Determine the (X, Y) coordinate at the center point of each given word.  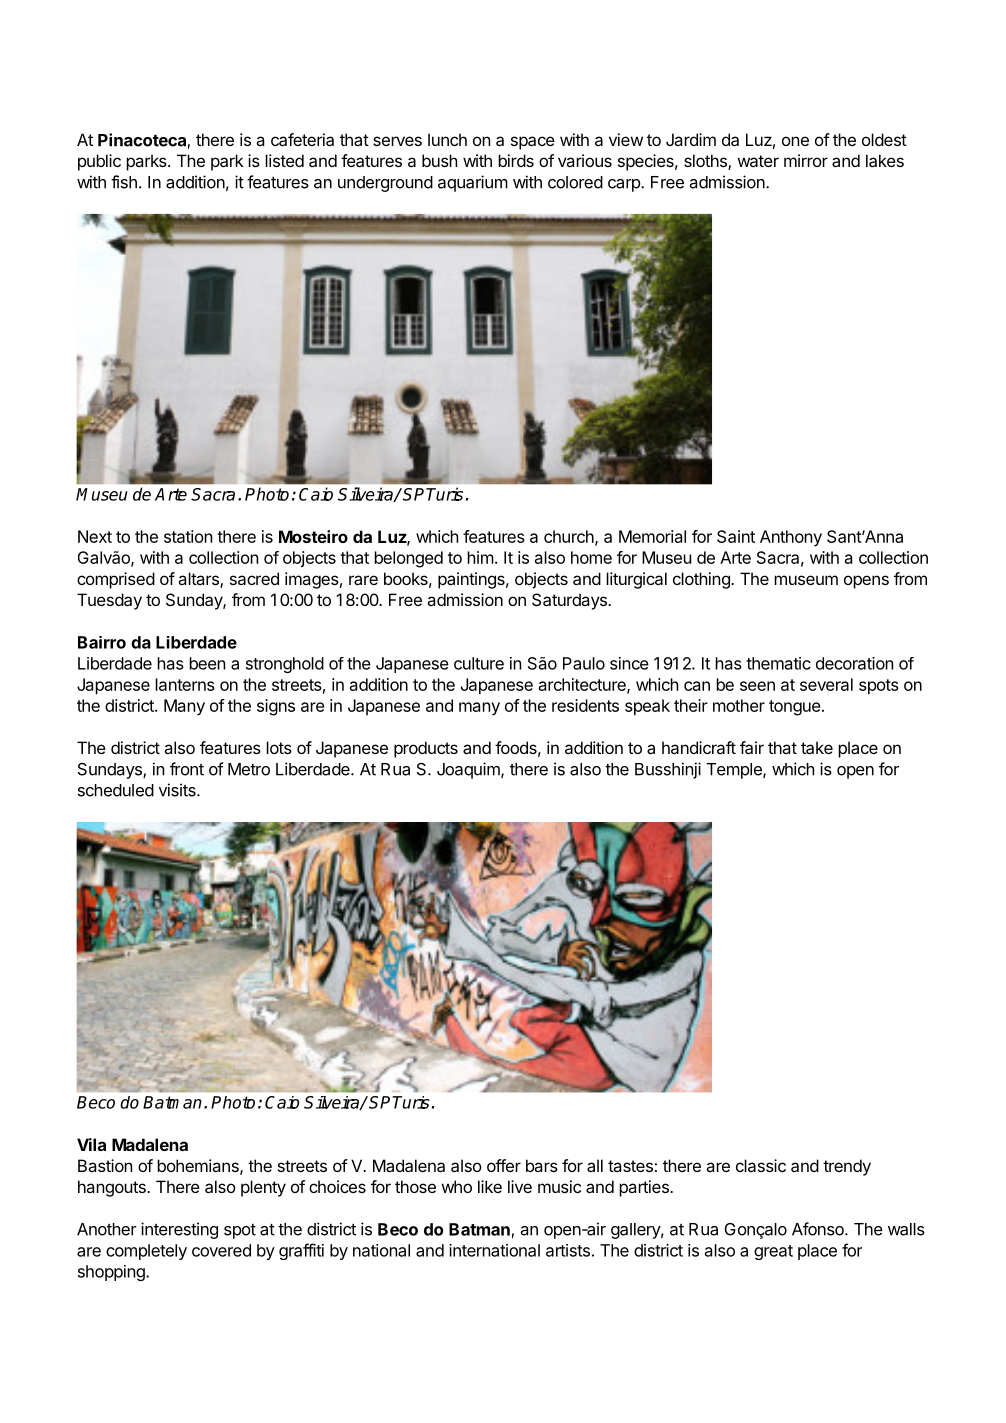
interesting (179, 1230)
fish (124, 182)
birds (516, 160)
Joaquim (469, 770)
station (188, 536)
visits (178, 790)
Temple (735, 771)
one (795, 141)
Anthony (791, 538)
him (480, 557)
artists (568, 1250)
